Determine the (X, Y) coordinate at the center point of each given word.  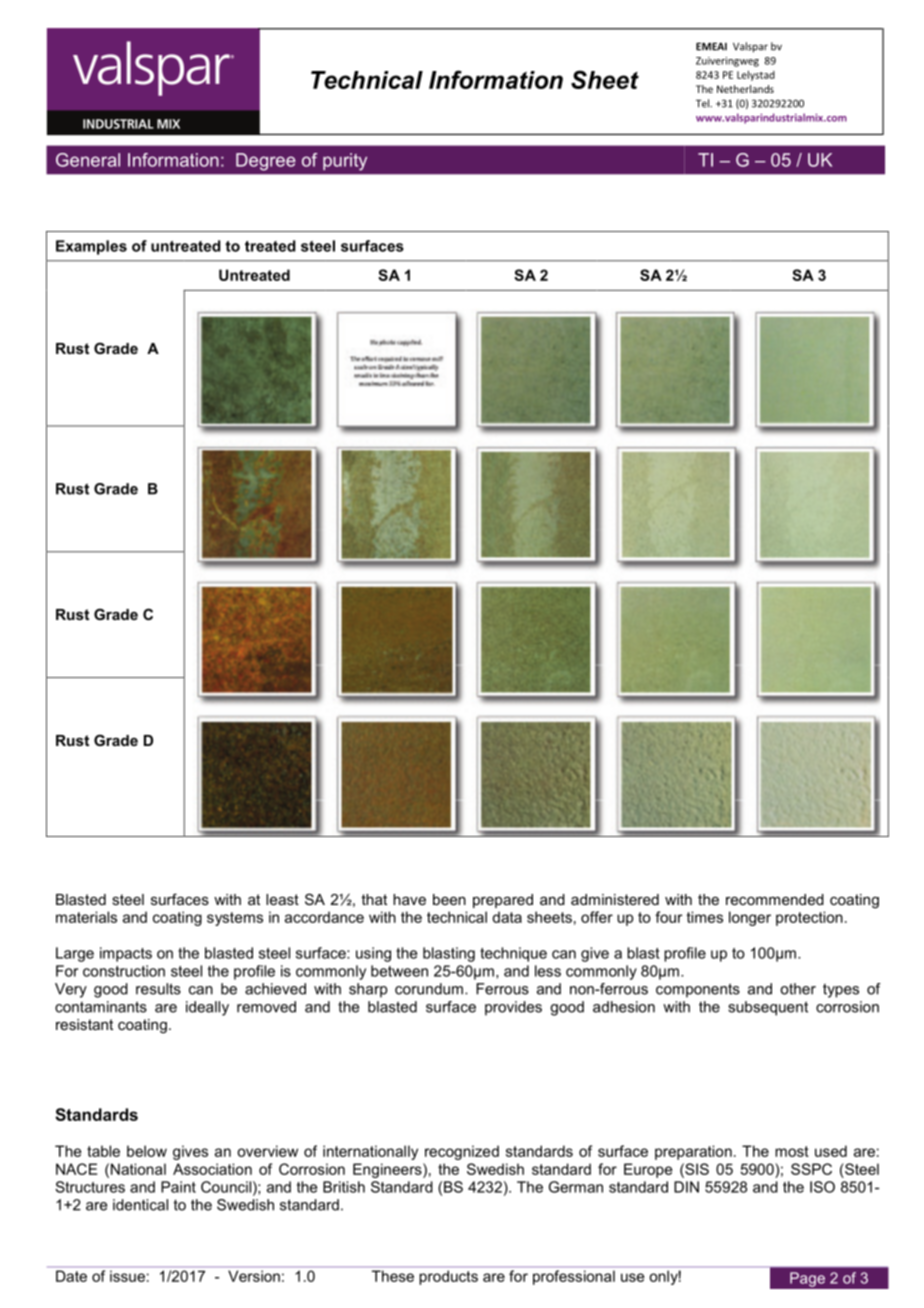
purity (345, 162)
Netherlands (745, 89)
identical (140, 1205)
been (449, 899)
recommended (775, 899)
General (88, 160)
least (282, 899)
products (449, 1277)
